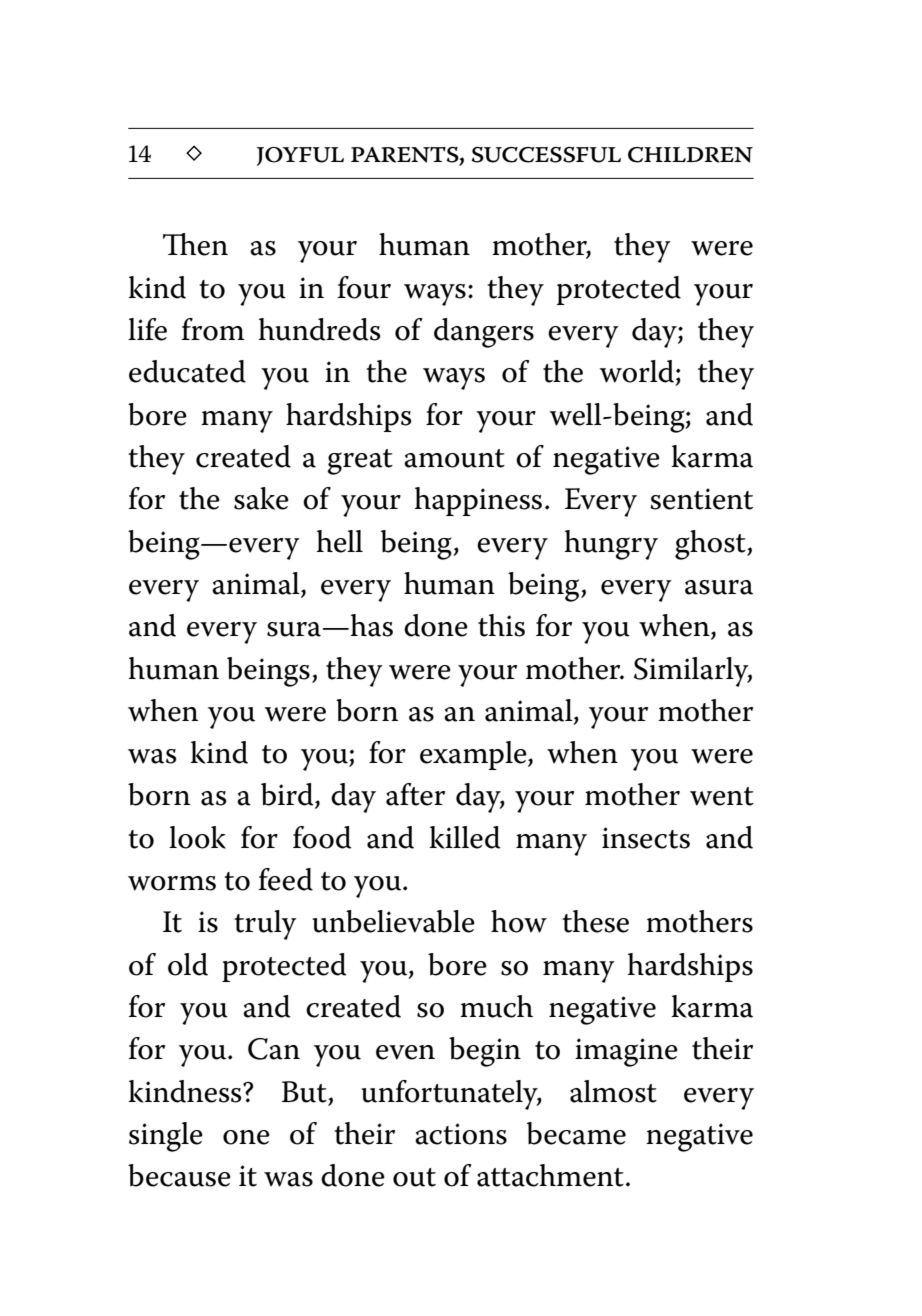  I want to click on happiness, so click(478, 501).
